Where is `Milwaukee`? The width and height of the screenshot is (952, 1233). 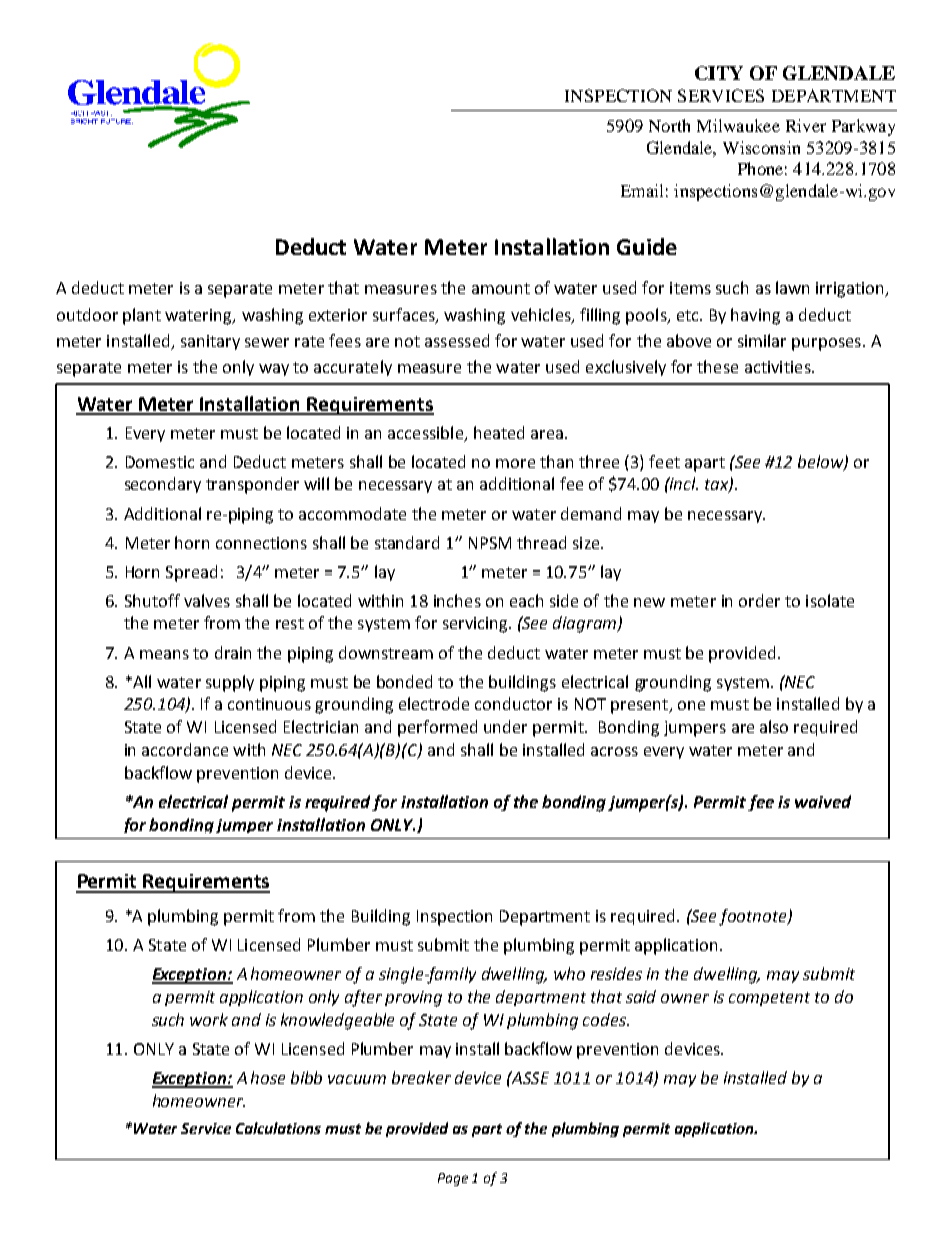 Milwaukee is located at coordinates (738, 125).
